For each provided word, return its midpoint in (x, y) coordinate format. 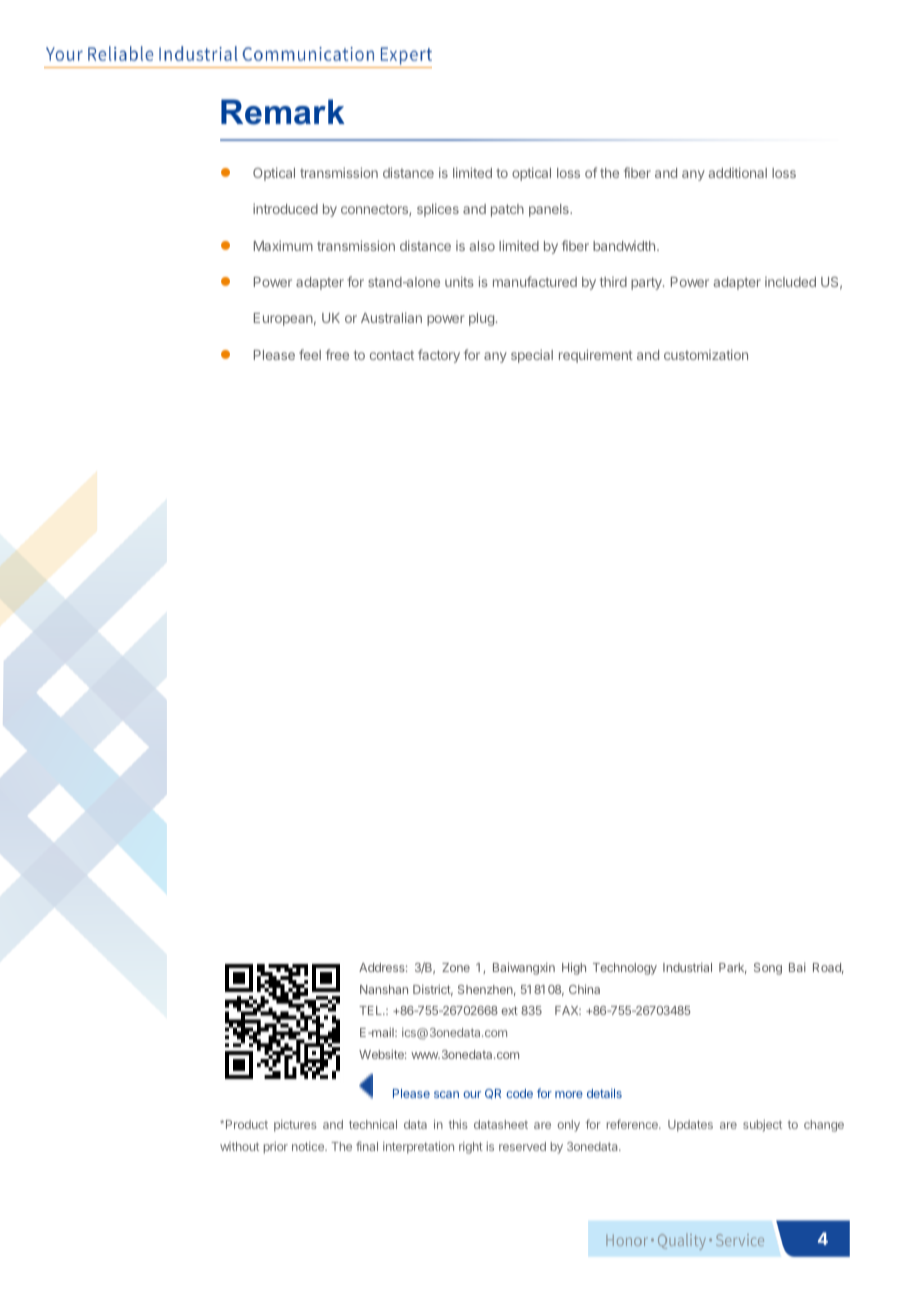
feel (310, 354)
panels (550, 210)
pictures (295, 1126)
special (532, 356)
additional (738, 172)
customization (706, 354)
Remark (283, 112)
